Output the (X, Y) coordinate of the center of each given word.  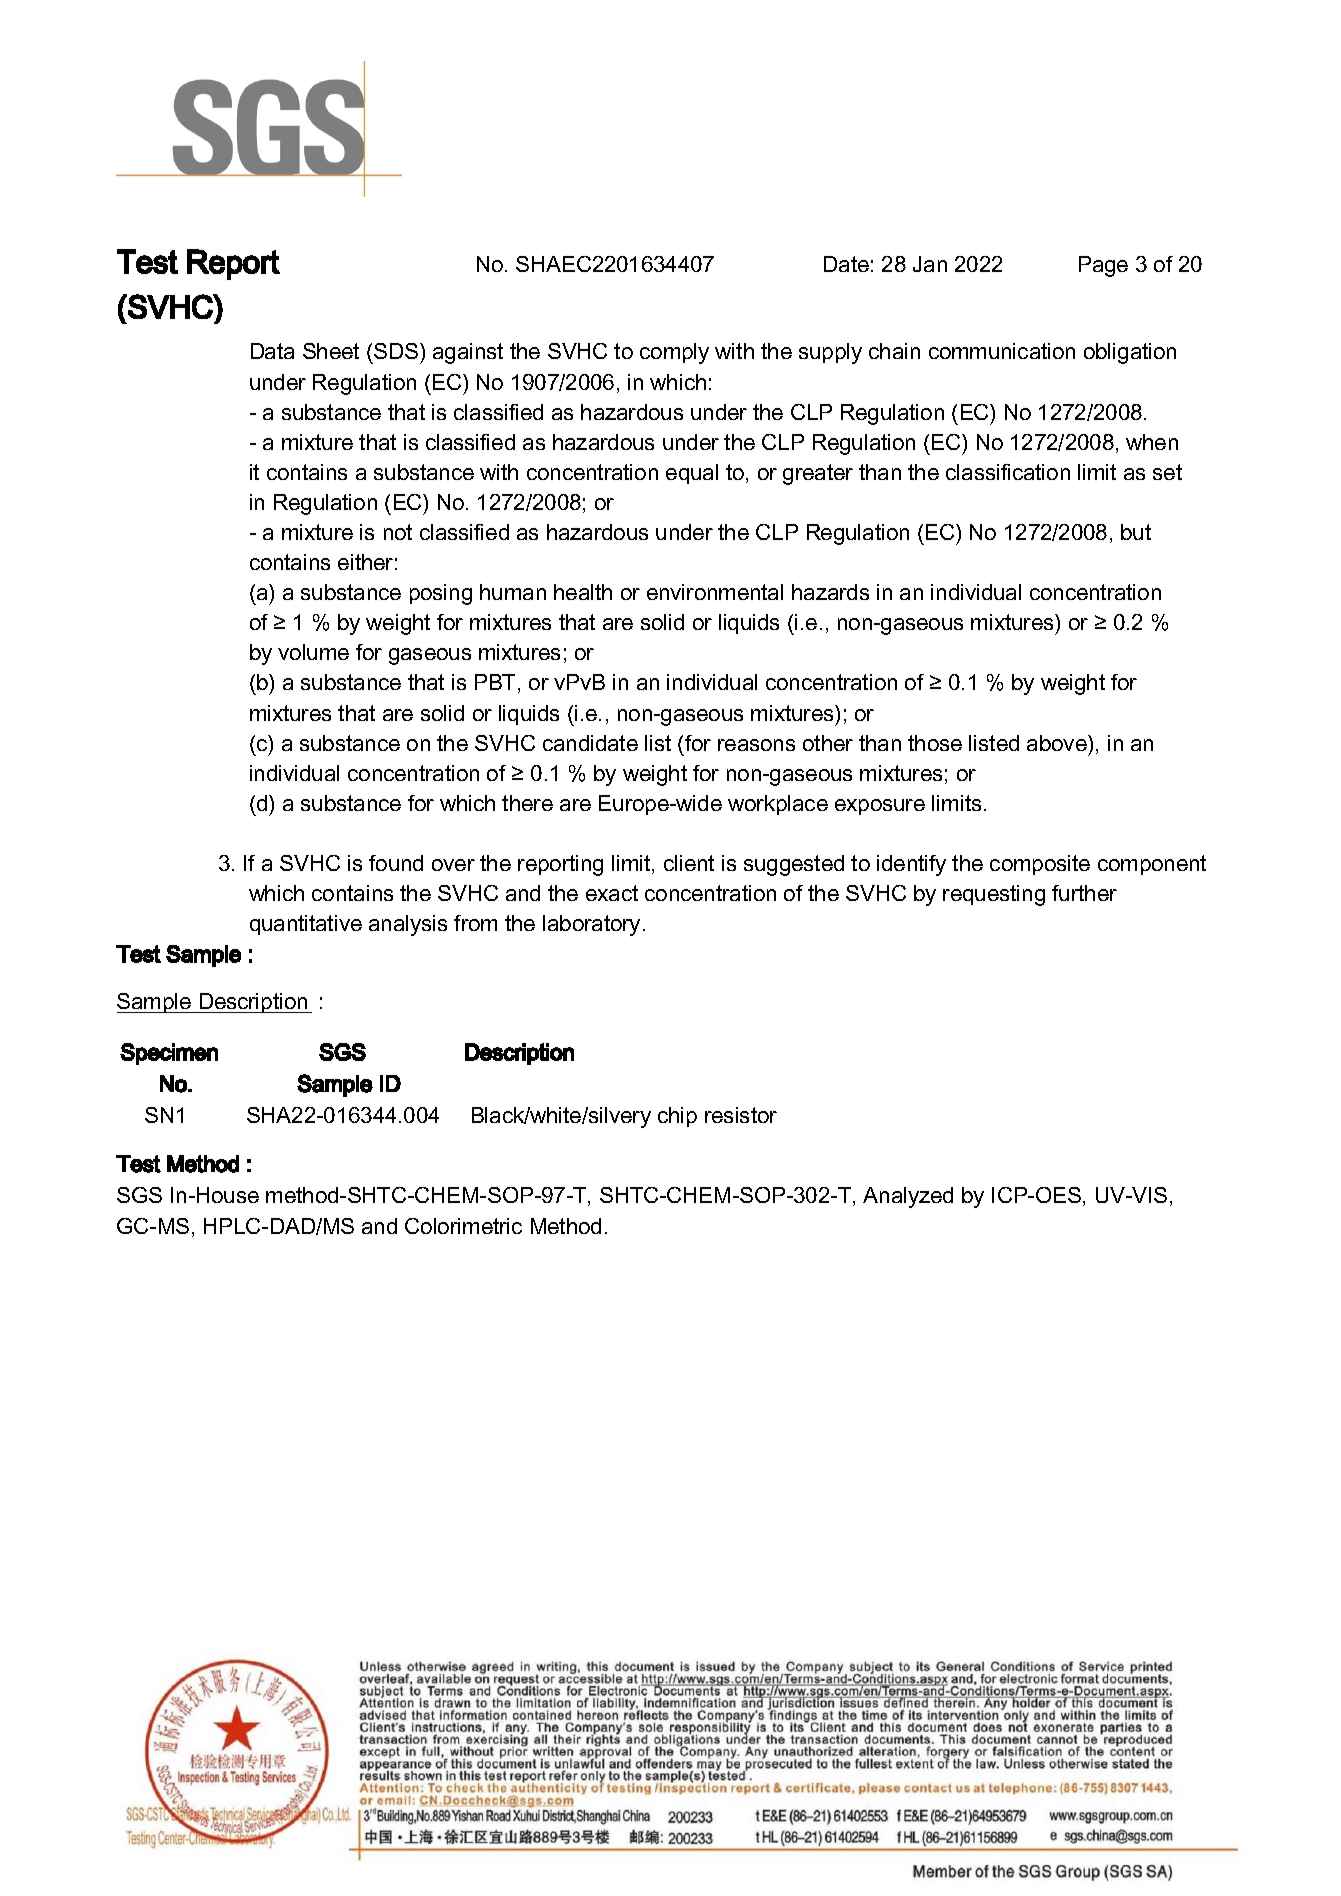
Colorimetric (463, 1226)
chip (677, 1117)
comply (674, 353)
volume (313, 652)
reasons (756, 745)
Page (1103, 266)
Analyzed (908, 1197)
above (1058, 743)
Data (272, 351)
